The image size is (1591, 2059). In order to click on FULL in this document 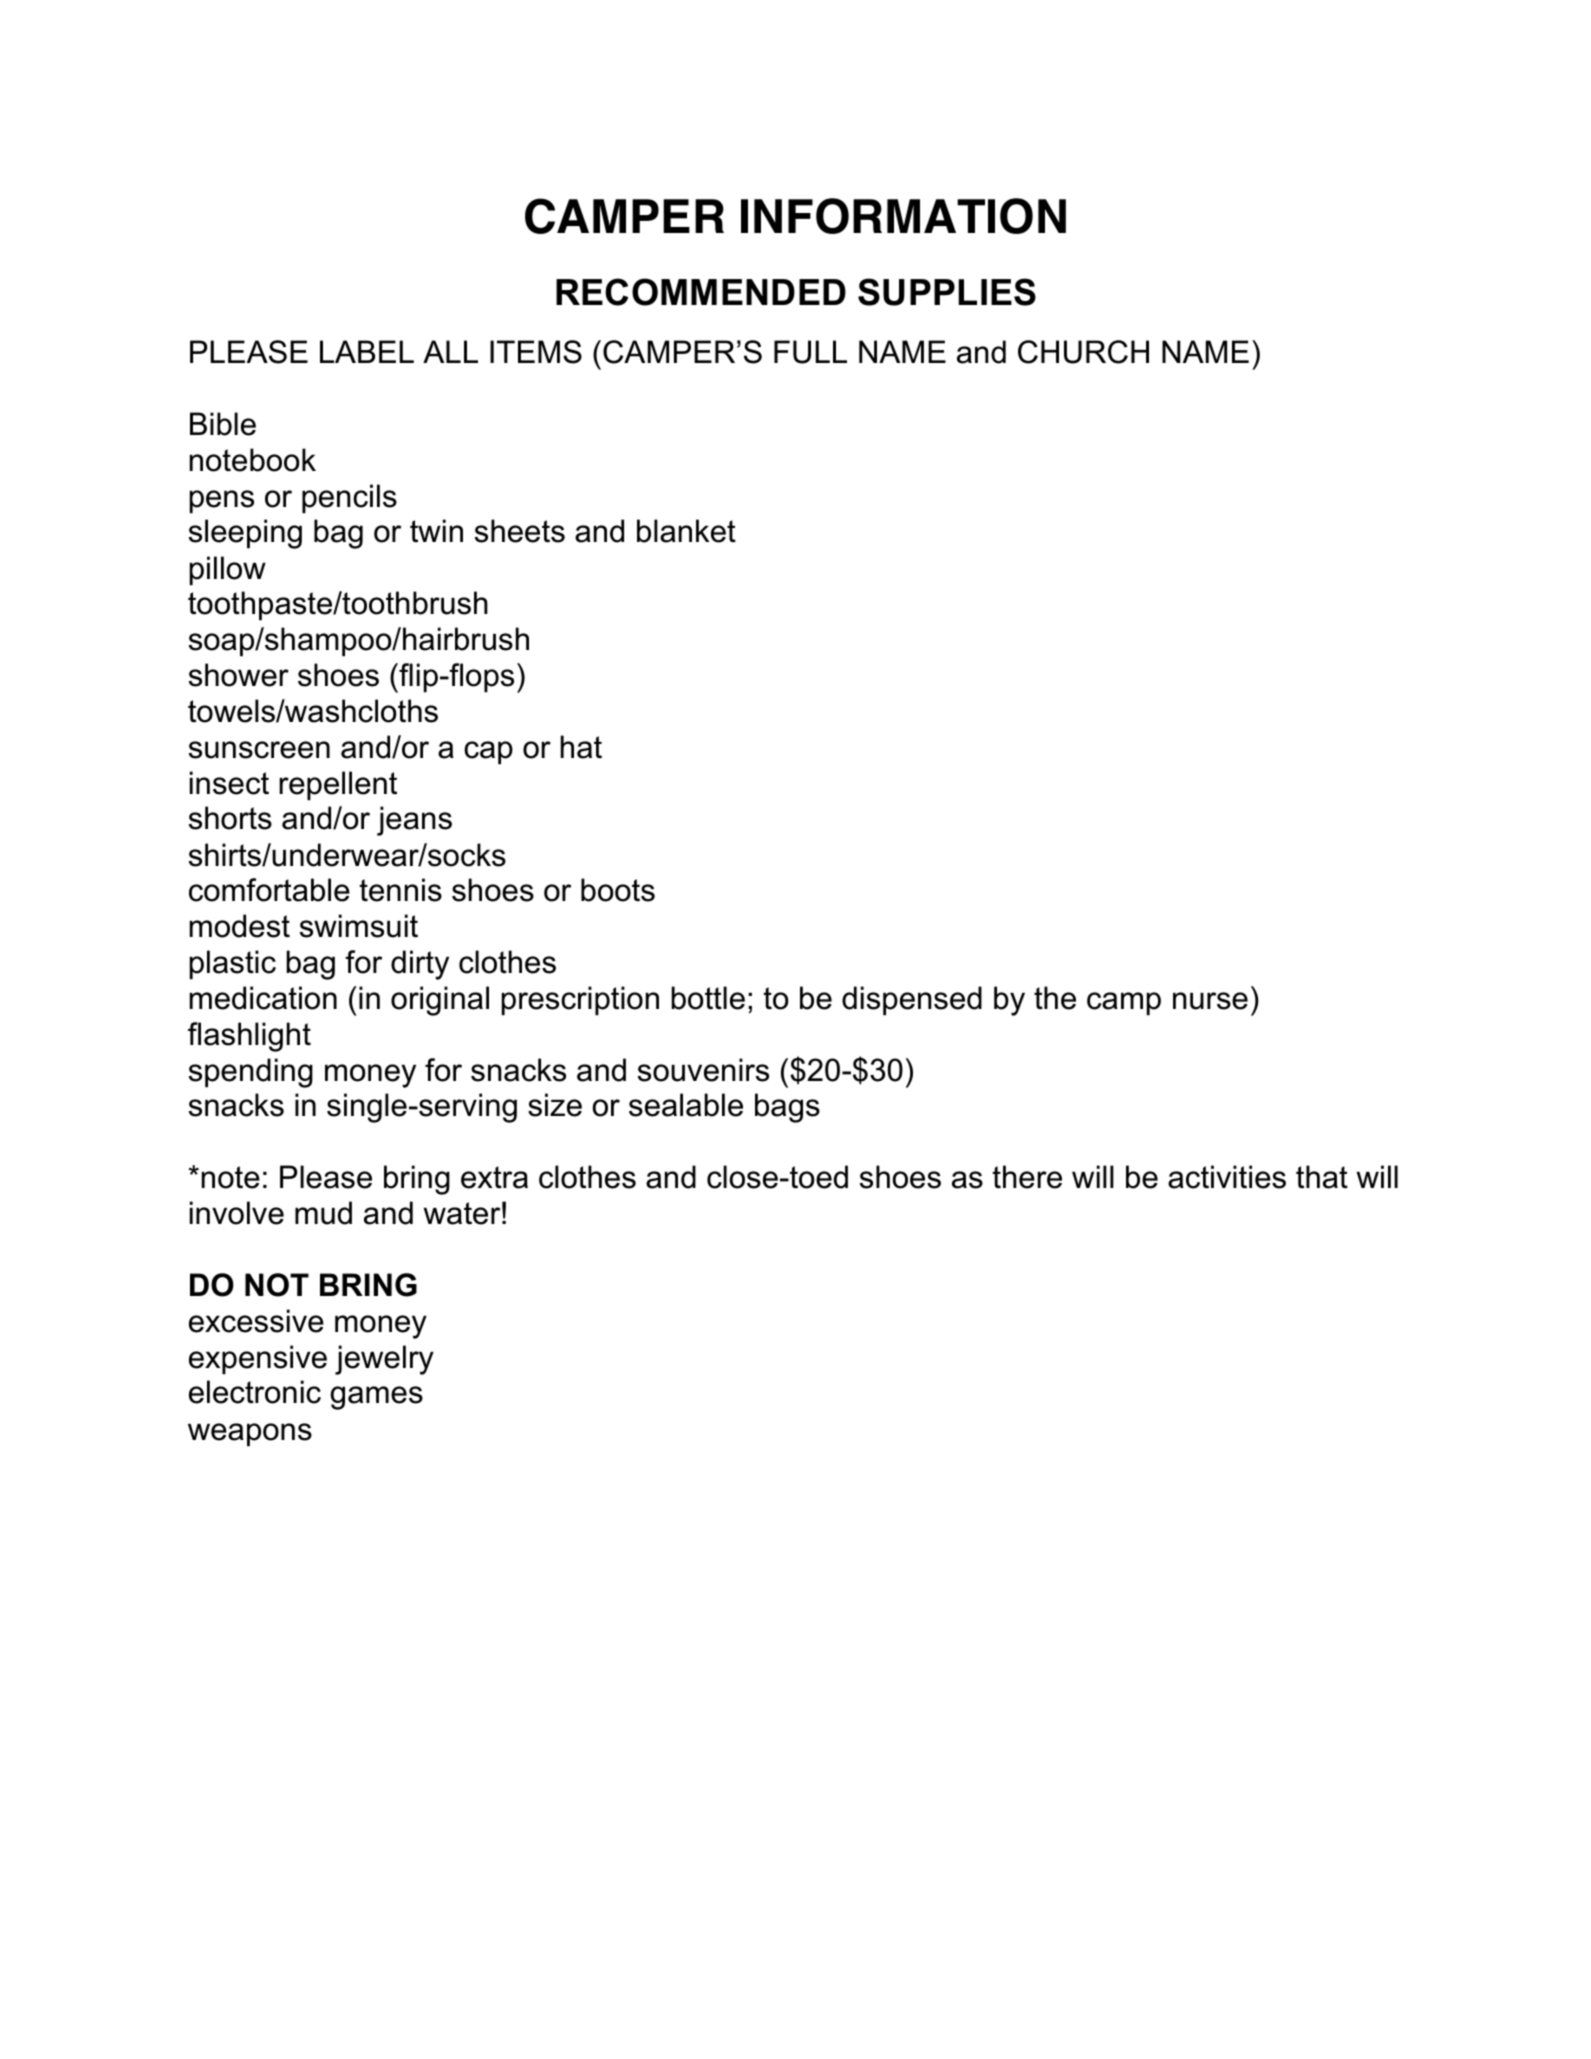, I will do `click(810, 352)`.
